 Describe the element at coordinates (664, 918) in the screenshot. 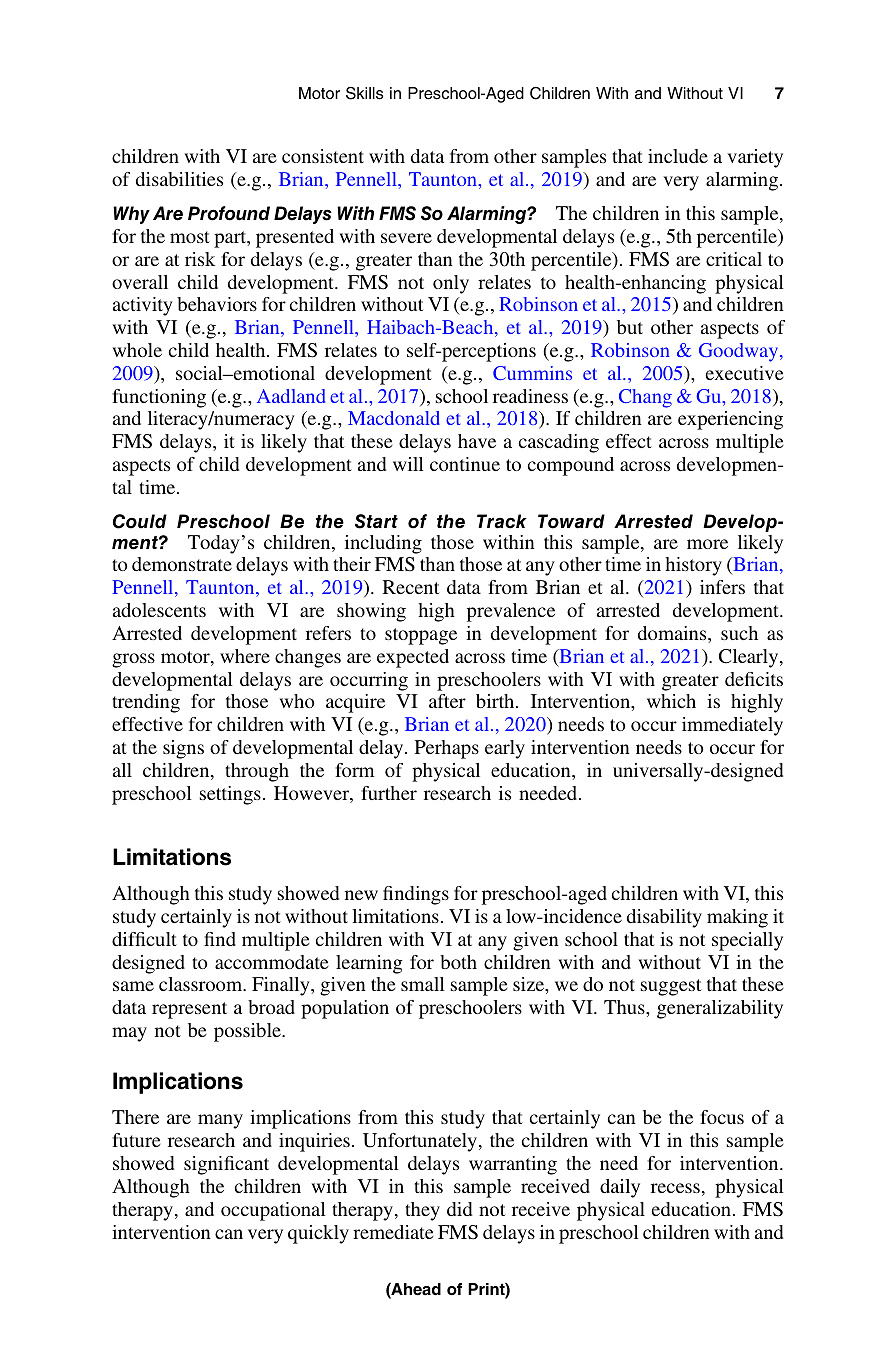

I see `disability` at that location.
